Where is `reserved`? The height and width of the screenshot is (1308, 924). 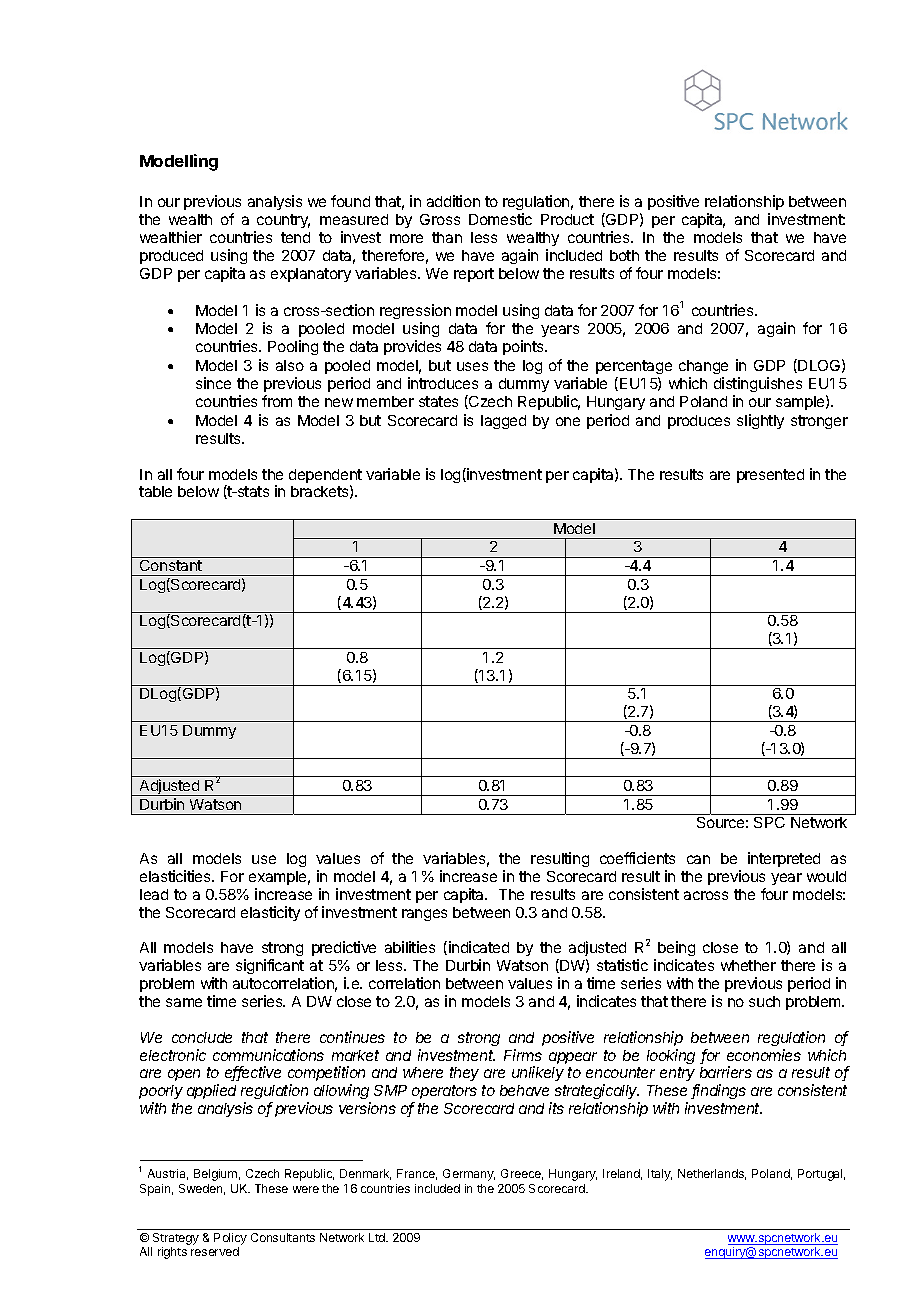
reserved is located at coordinates (215, 1251).
